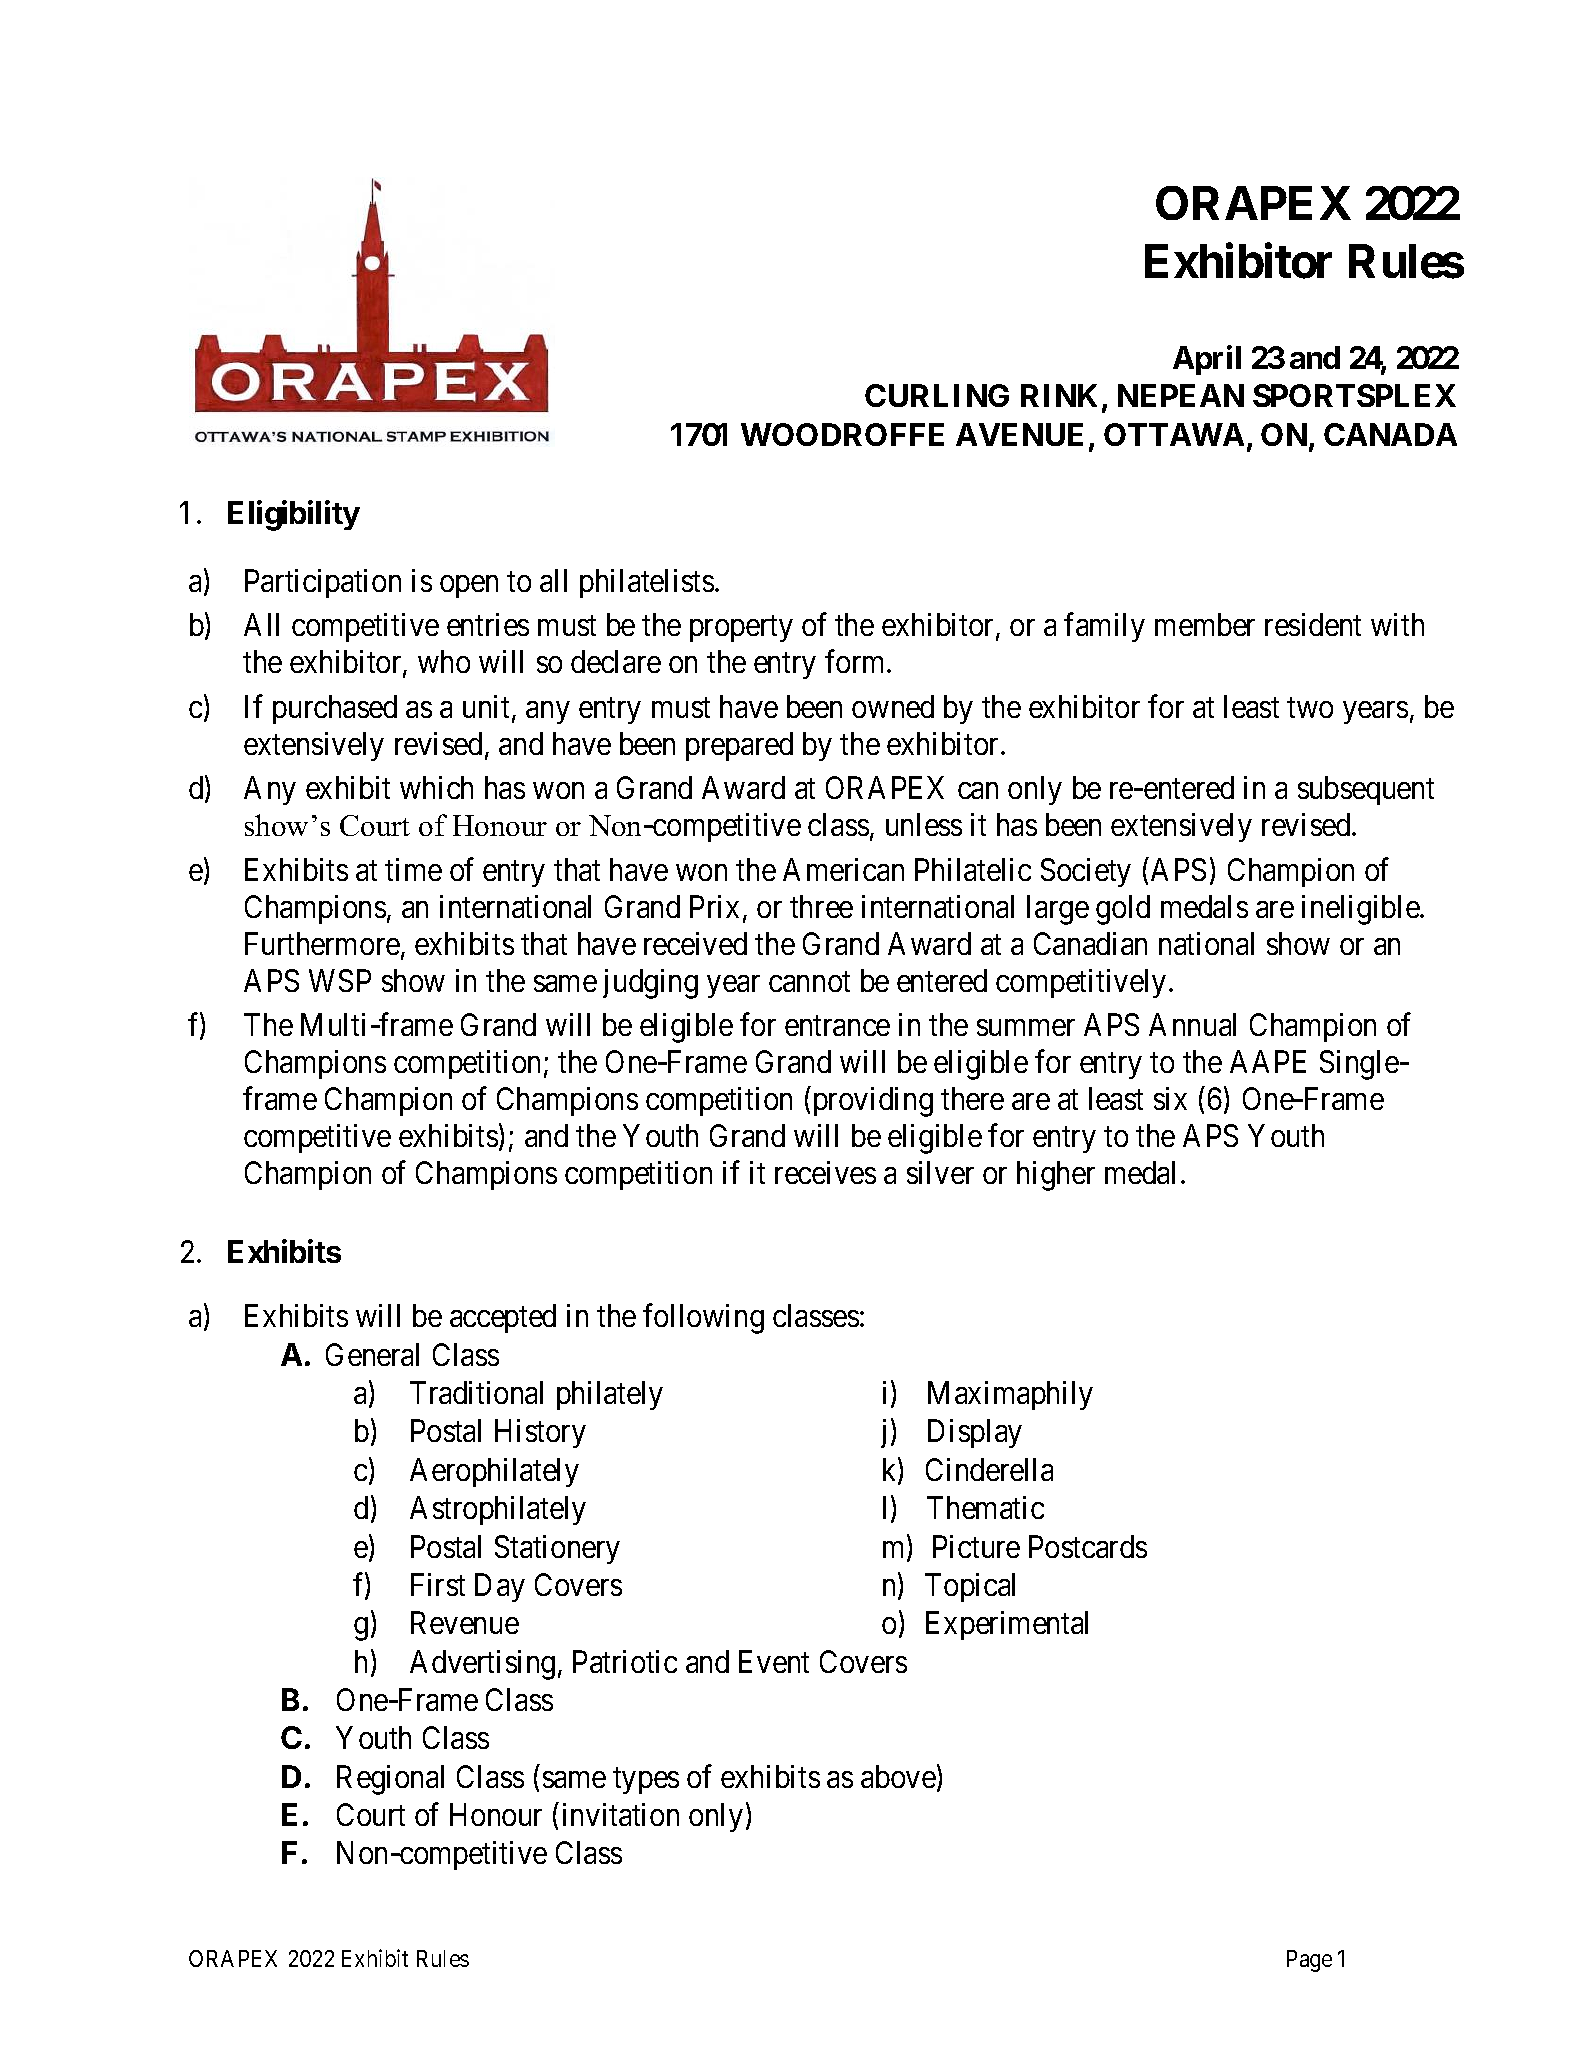 This document has height=2058, width=1590. Describe the element at coordinates (703, 1319) in the document. I see `following` at that location.
